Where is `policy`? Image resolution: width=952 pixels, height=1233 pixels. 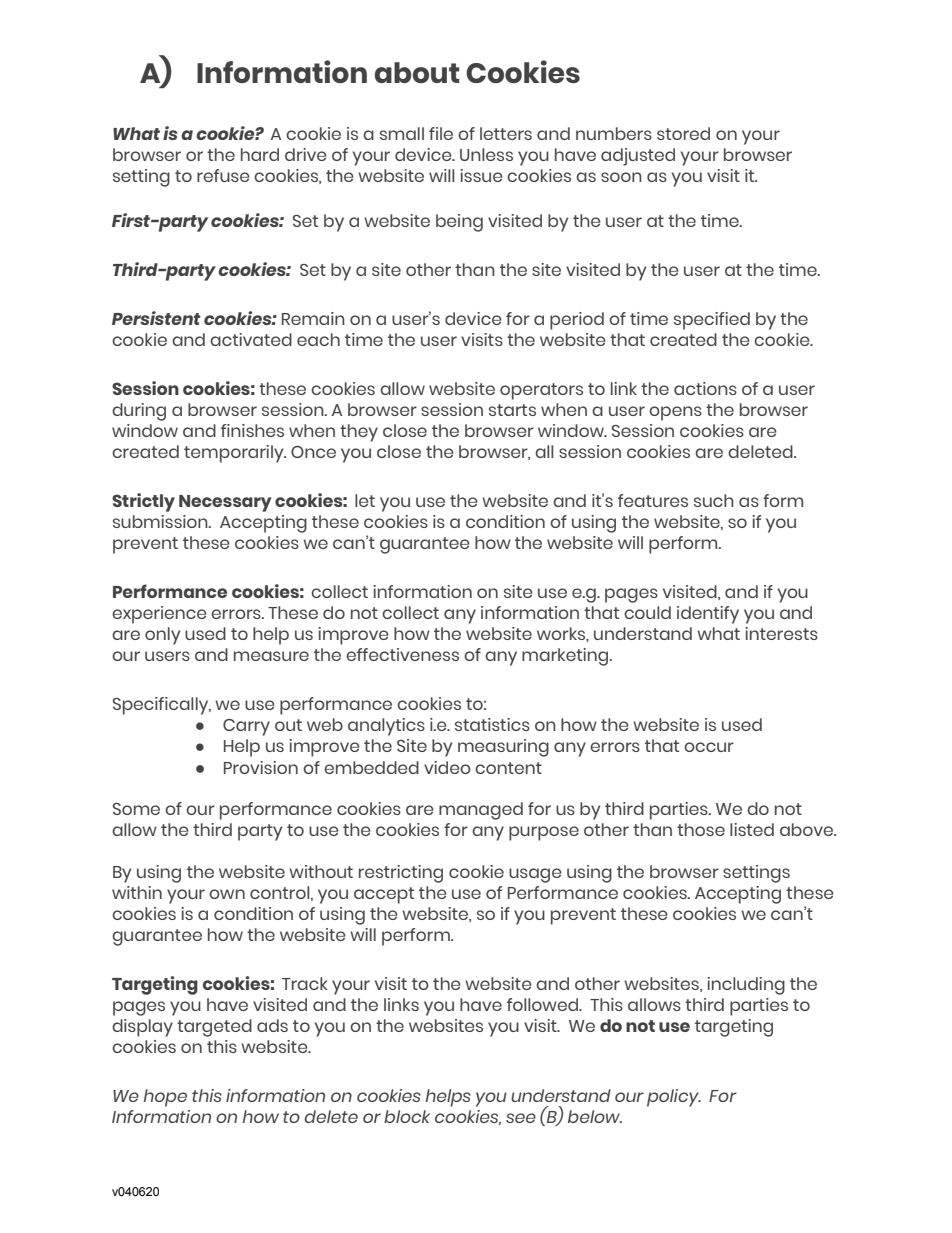
policy is located at coordinates (674, 1098).
